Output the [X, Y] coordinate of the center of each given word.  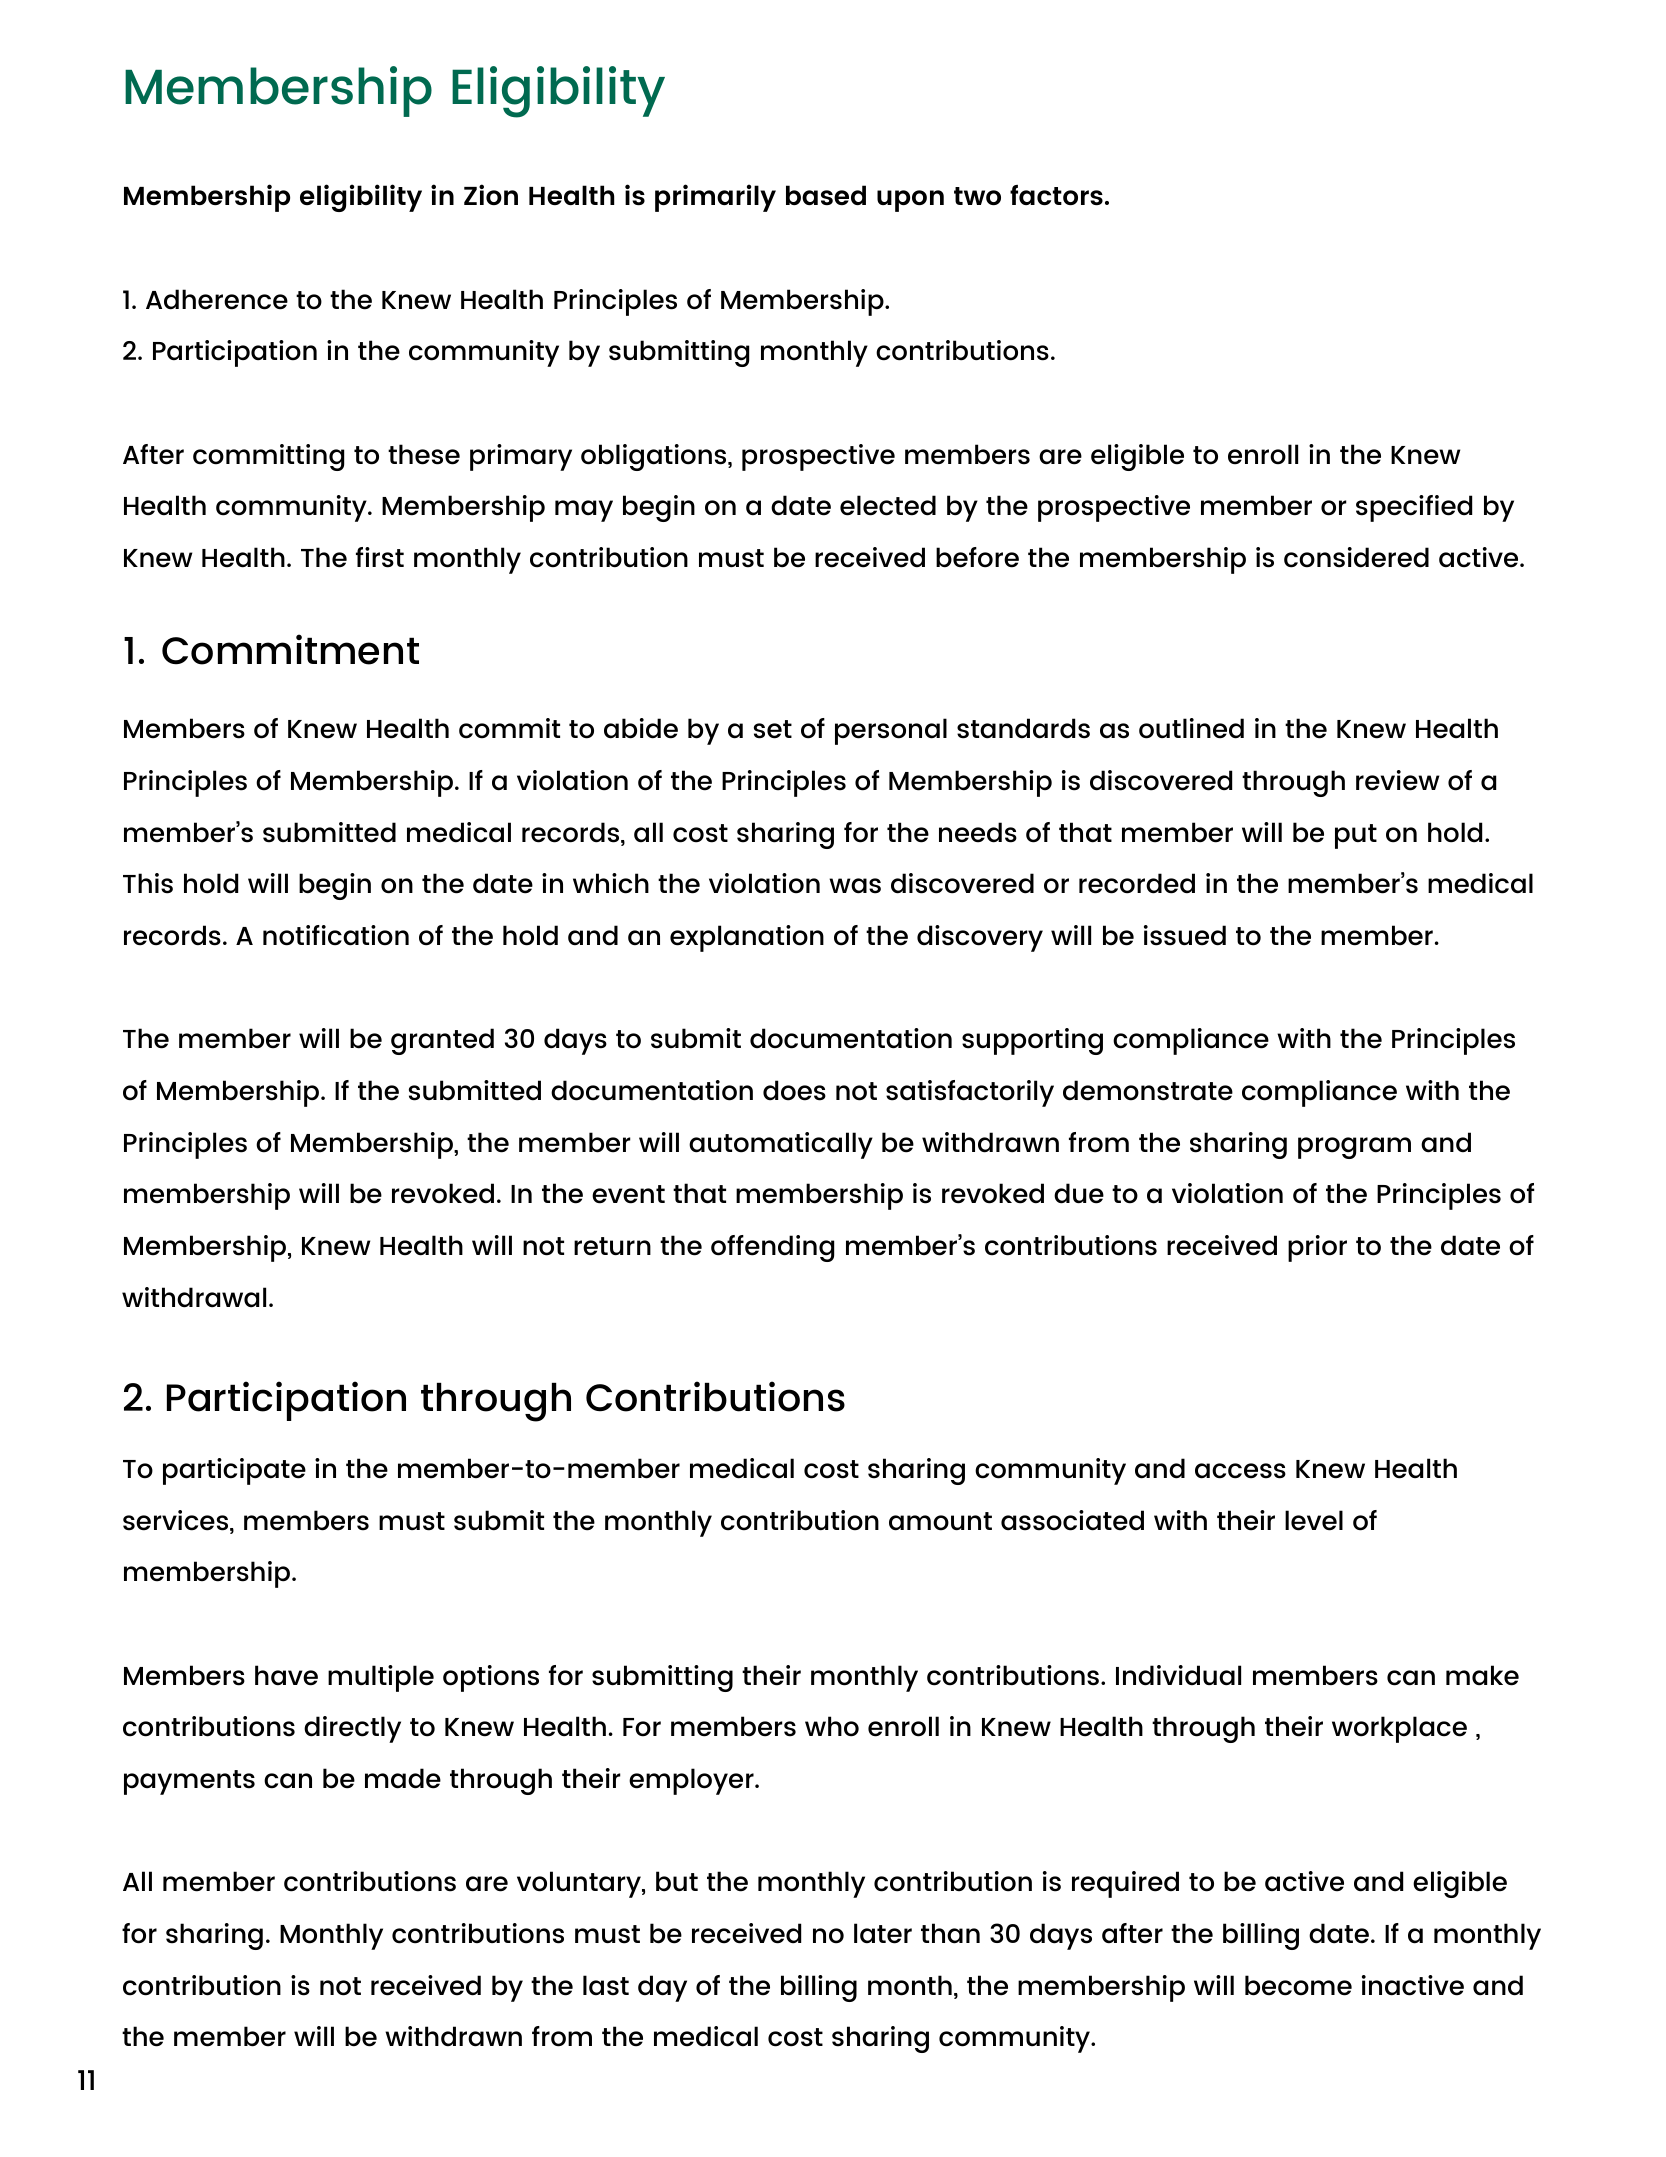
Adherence [217, 299]
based [826, 195]
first [380, 557]
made [403, 1778]
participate [234, 1471]
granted [442, 1041]
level [1314, 1520]
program [1354, 1148]
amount [940, 1521]
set [773, 729]
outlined [1191, 728]
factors [1056, 195]
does [794, 1090]
